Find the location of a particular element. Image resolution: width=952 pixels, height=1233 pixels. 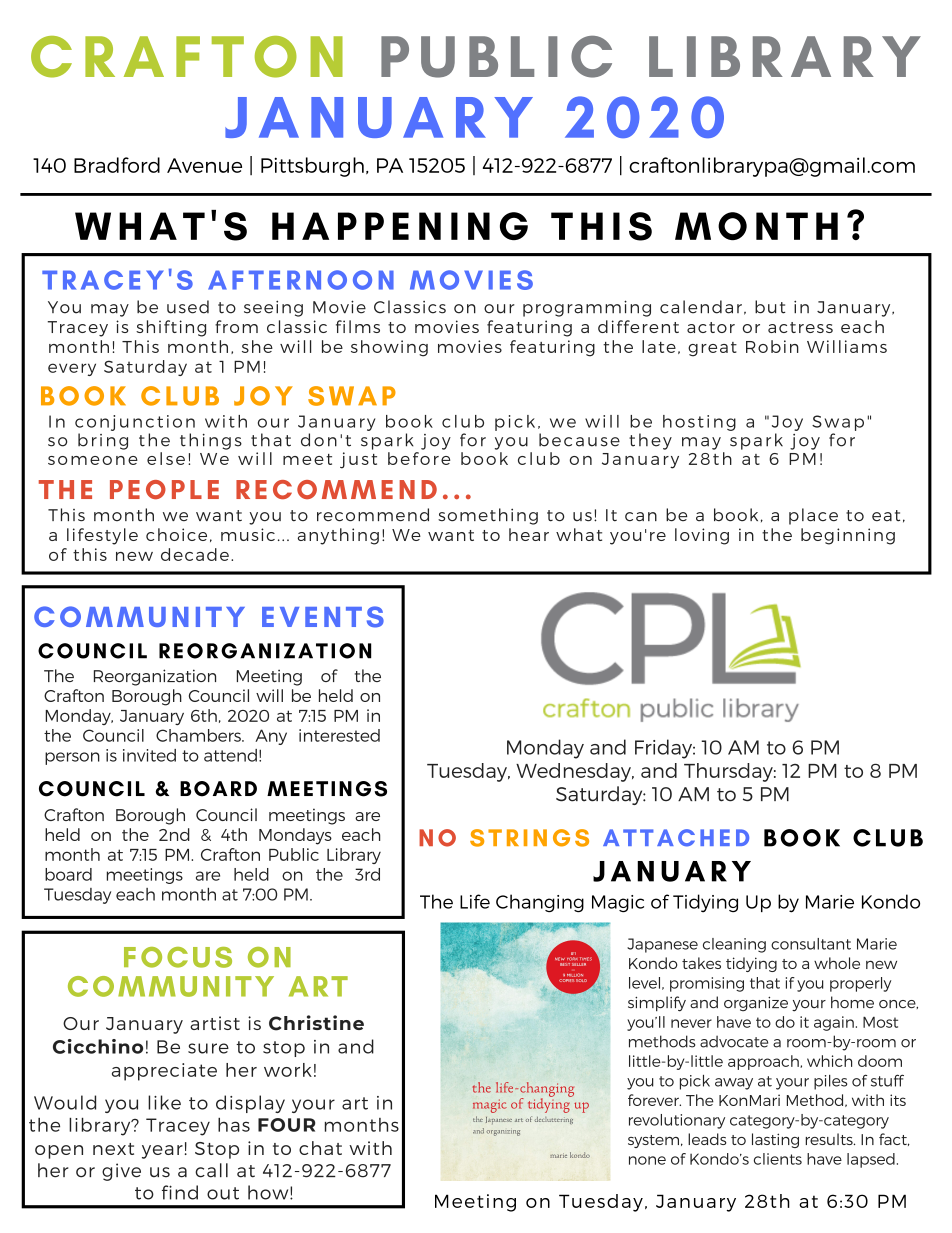

Changing is located at coordinates (540, 903).
